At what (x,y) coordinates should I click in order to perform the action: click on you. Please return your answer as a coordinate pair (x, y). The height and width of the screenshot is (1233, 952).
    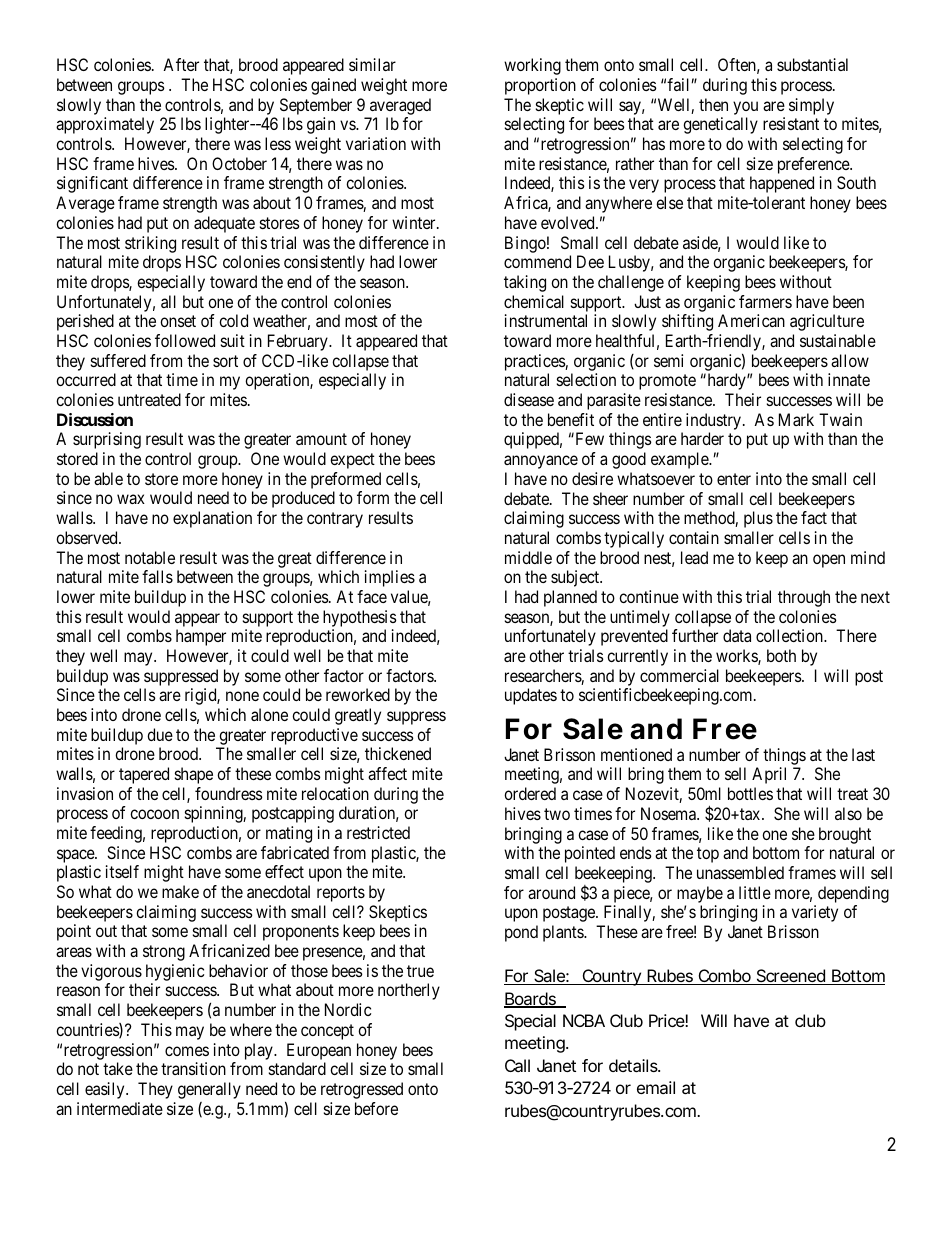
    Looking at the image, I should click on (745, 108).
